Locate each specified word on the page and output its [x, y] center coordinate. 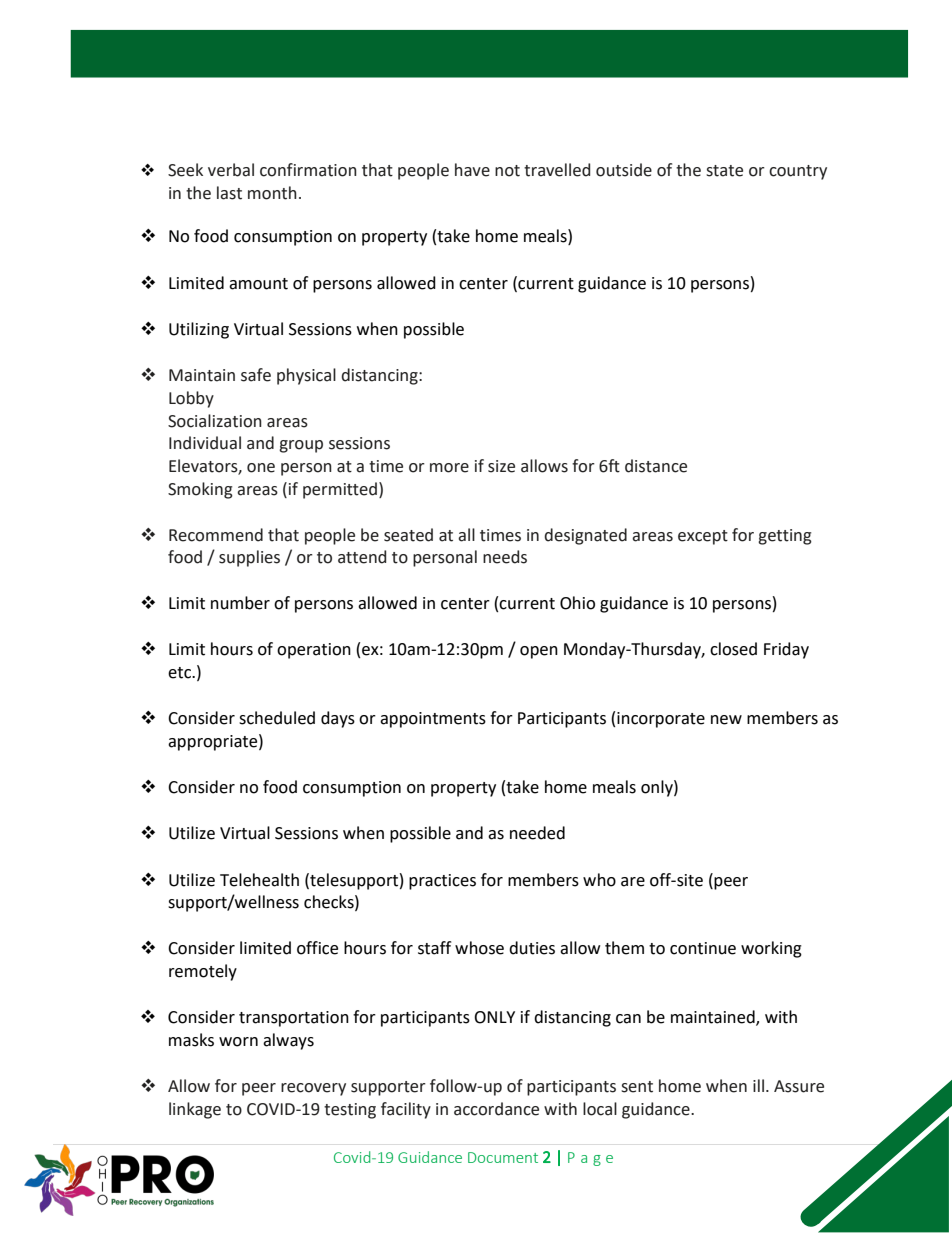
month [272, 193]
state [724, 171]
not [507, 171]
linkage [195, 1110]
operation [314, 651]
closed [733, 649]
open [539, 652]
